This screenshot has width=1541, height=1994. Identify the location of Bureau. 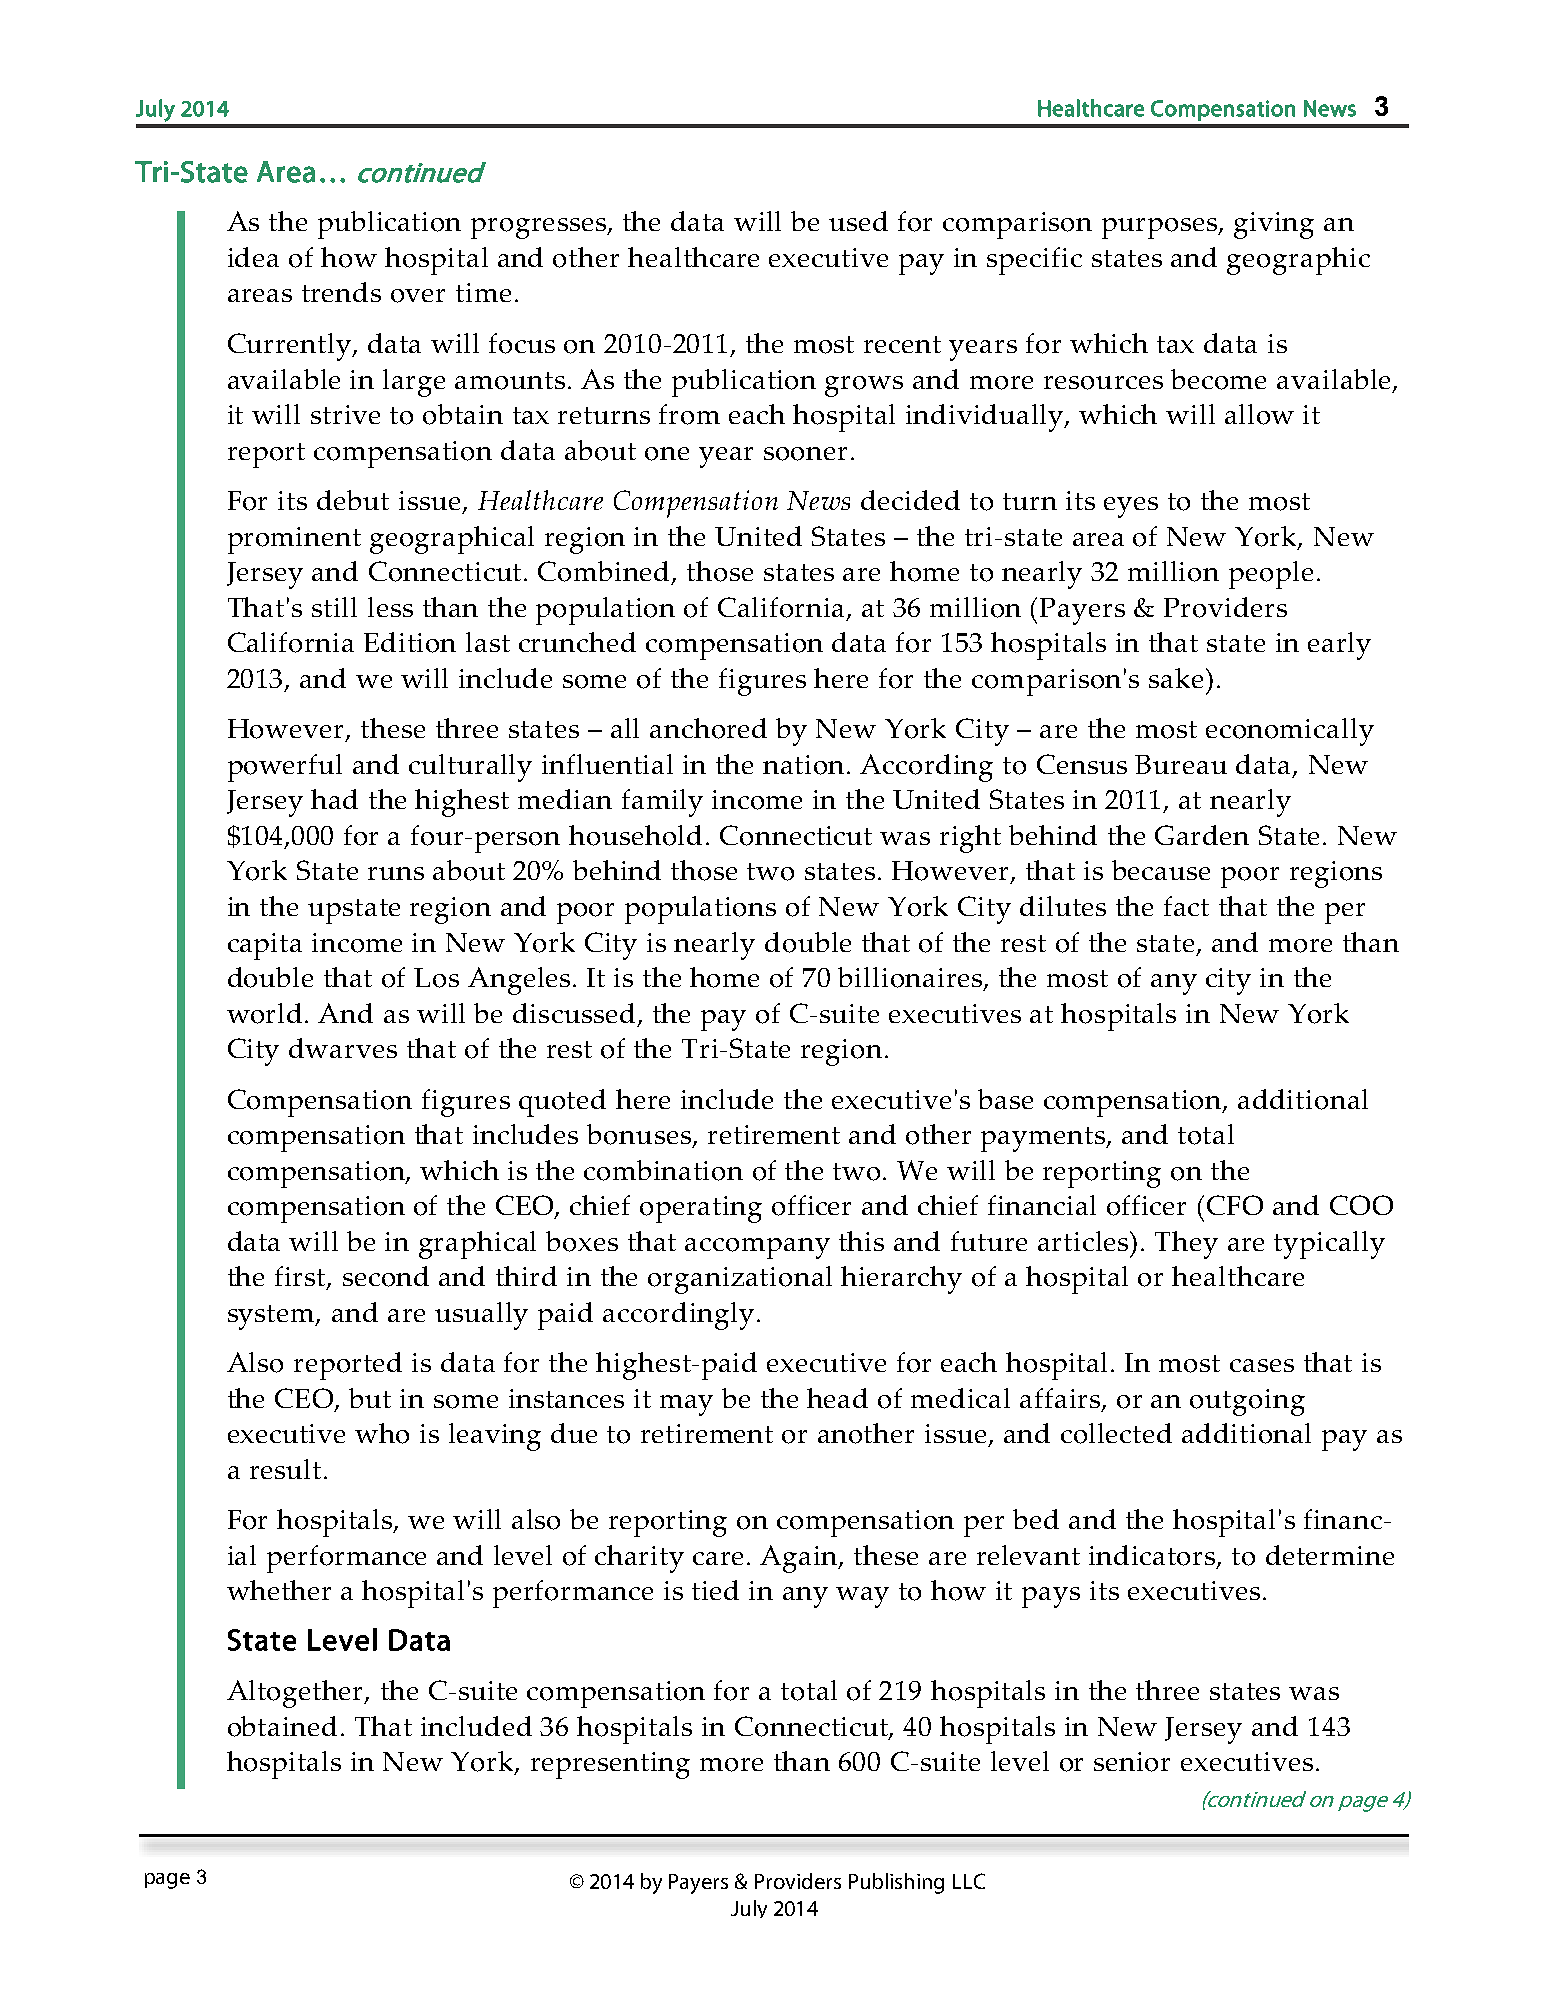
(1181, 764).
